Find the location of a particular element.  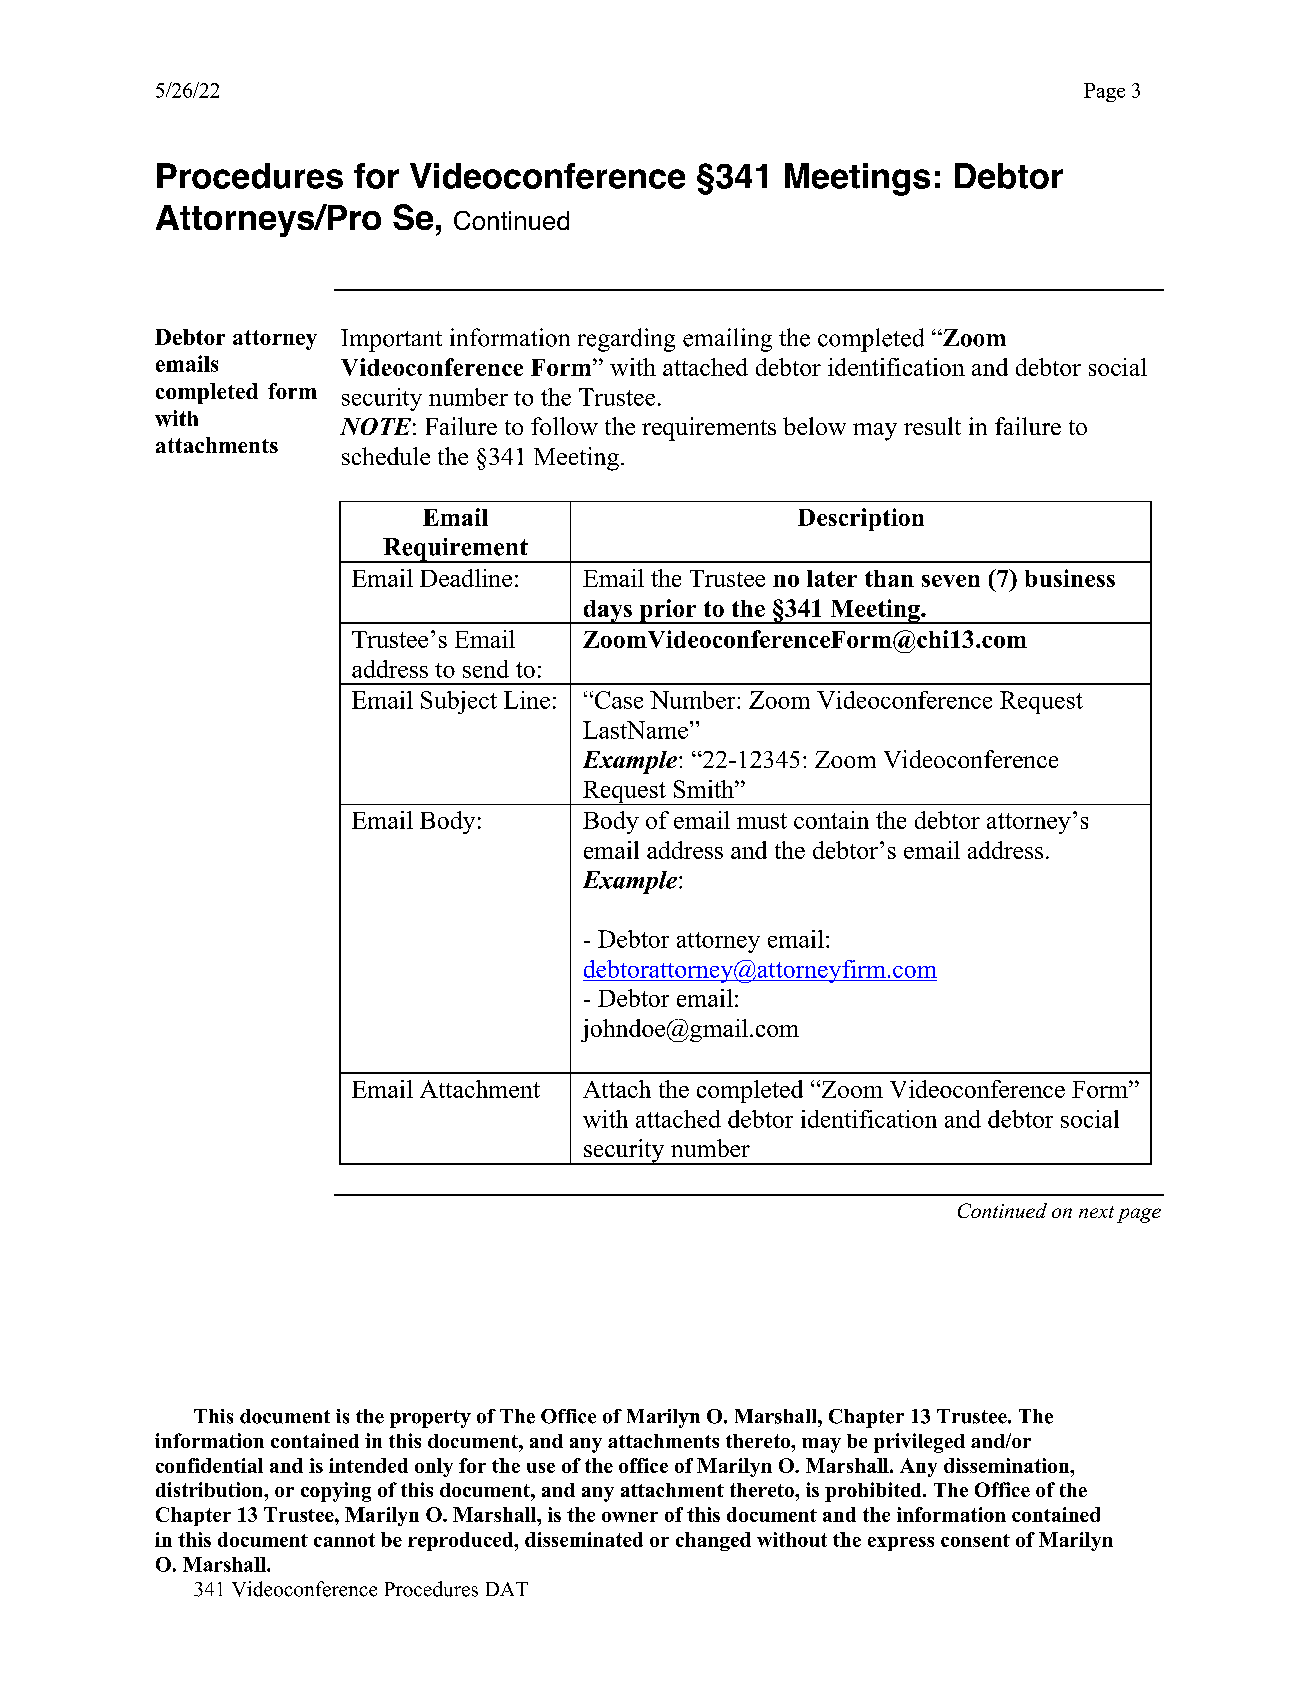

Subject is located at coordinates (459, 702).
